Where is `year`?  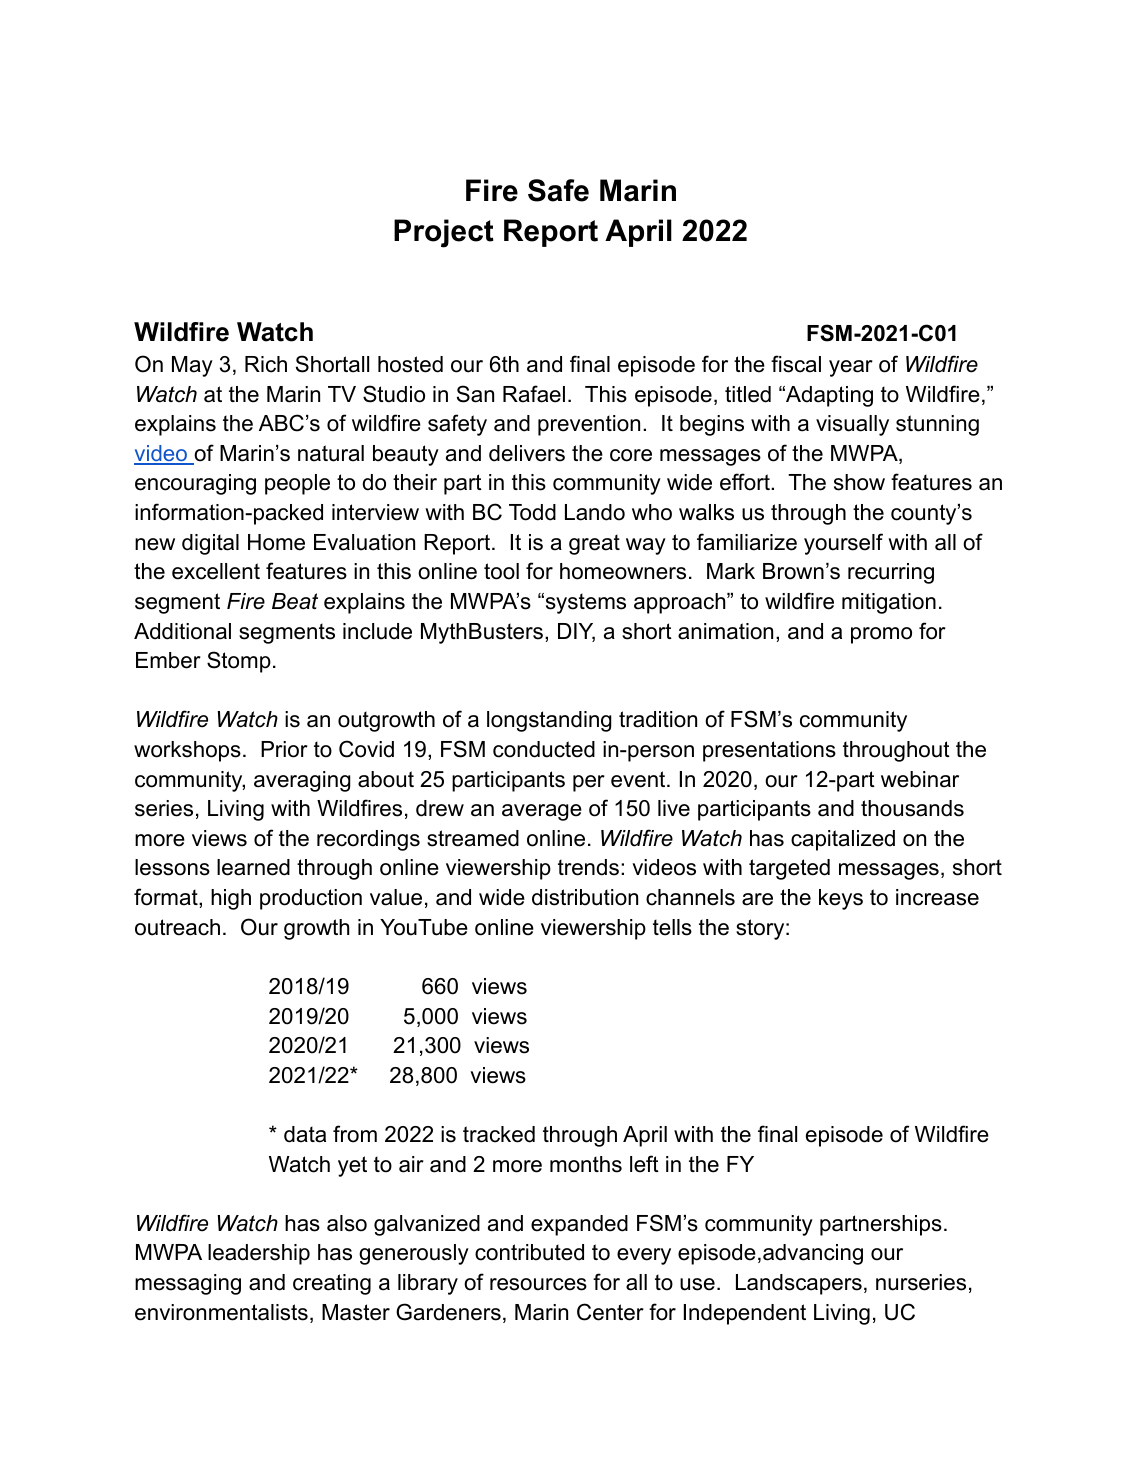
year is located at coordinates (851, 368).
